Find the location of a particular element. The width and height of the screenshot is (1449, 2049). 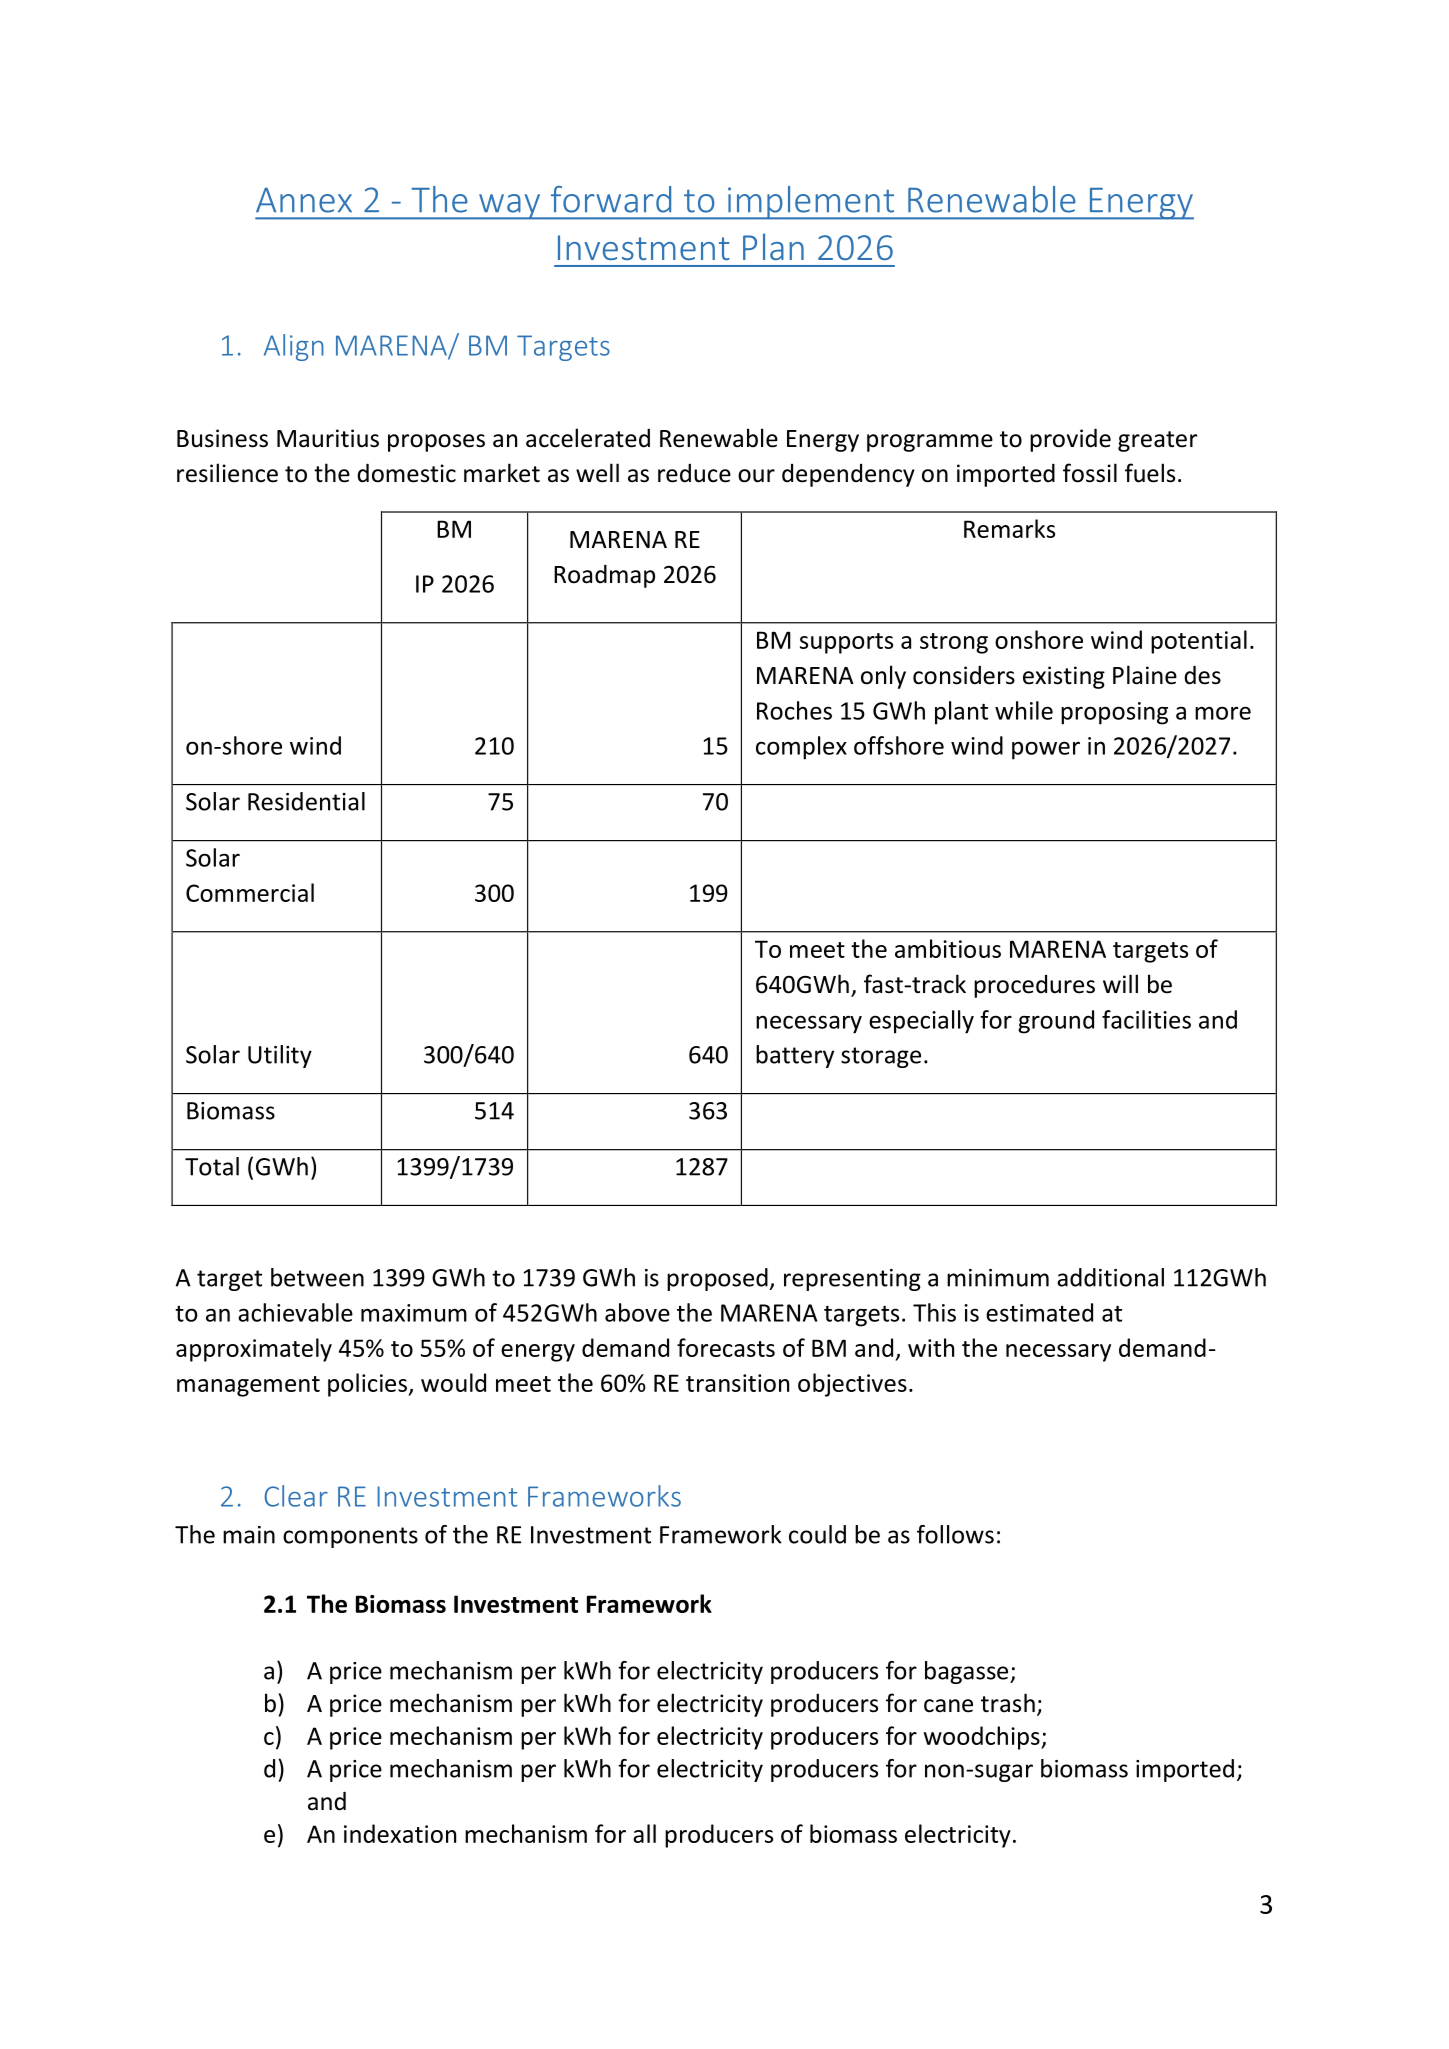

battery is located at coordinates (795, 1056).
